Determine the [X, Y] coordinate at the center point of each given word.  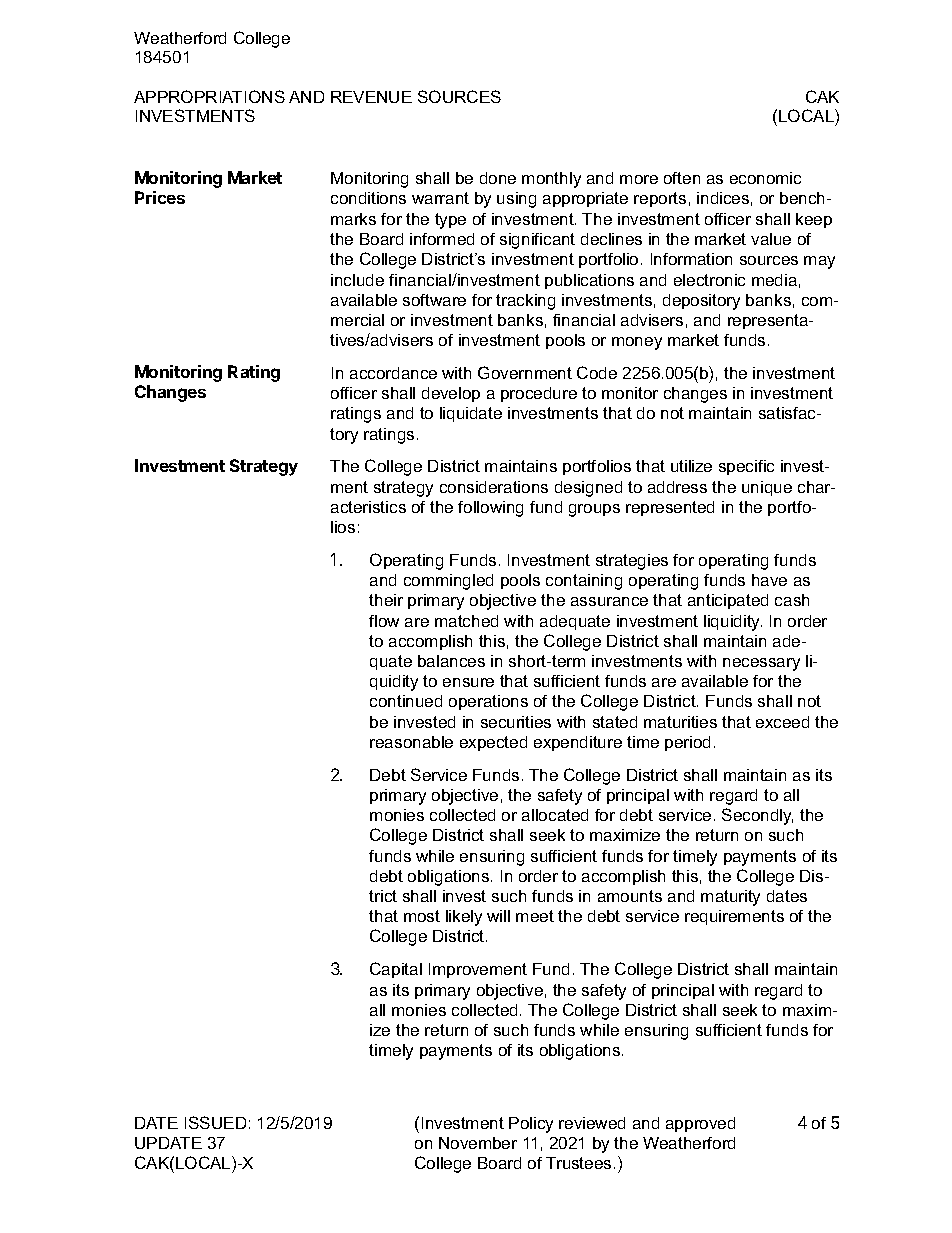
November [478, 1143]
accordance [393, 373]
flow [384, 621]
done [498, 178]
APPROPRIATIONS [209, 96]
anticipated [728, 601]
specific [746, 467]
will [498, 916]
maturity [730, 898]
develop [451, 394]
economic [765, 178]
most [422, 916]
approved [700, 1124]
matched [466, 621]
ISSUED [215, 1122]
